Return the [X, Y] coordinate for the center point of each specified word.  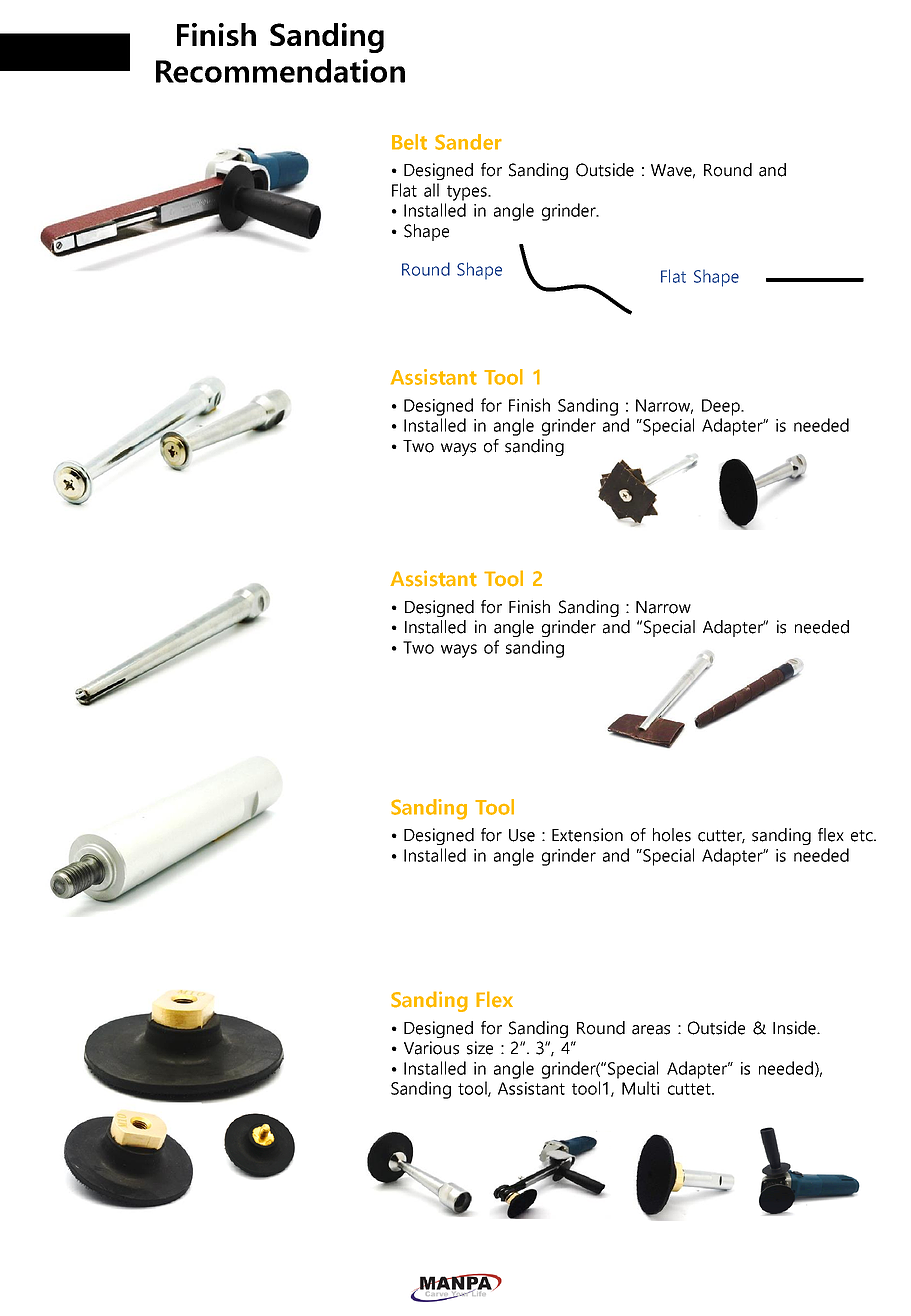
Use [522, 835]
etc [863, 836]
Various [431, 1048]
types [468, 193]
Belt [409, 142]
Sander [468, 142]
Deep [722, 407]
